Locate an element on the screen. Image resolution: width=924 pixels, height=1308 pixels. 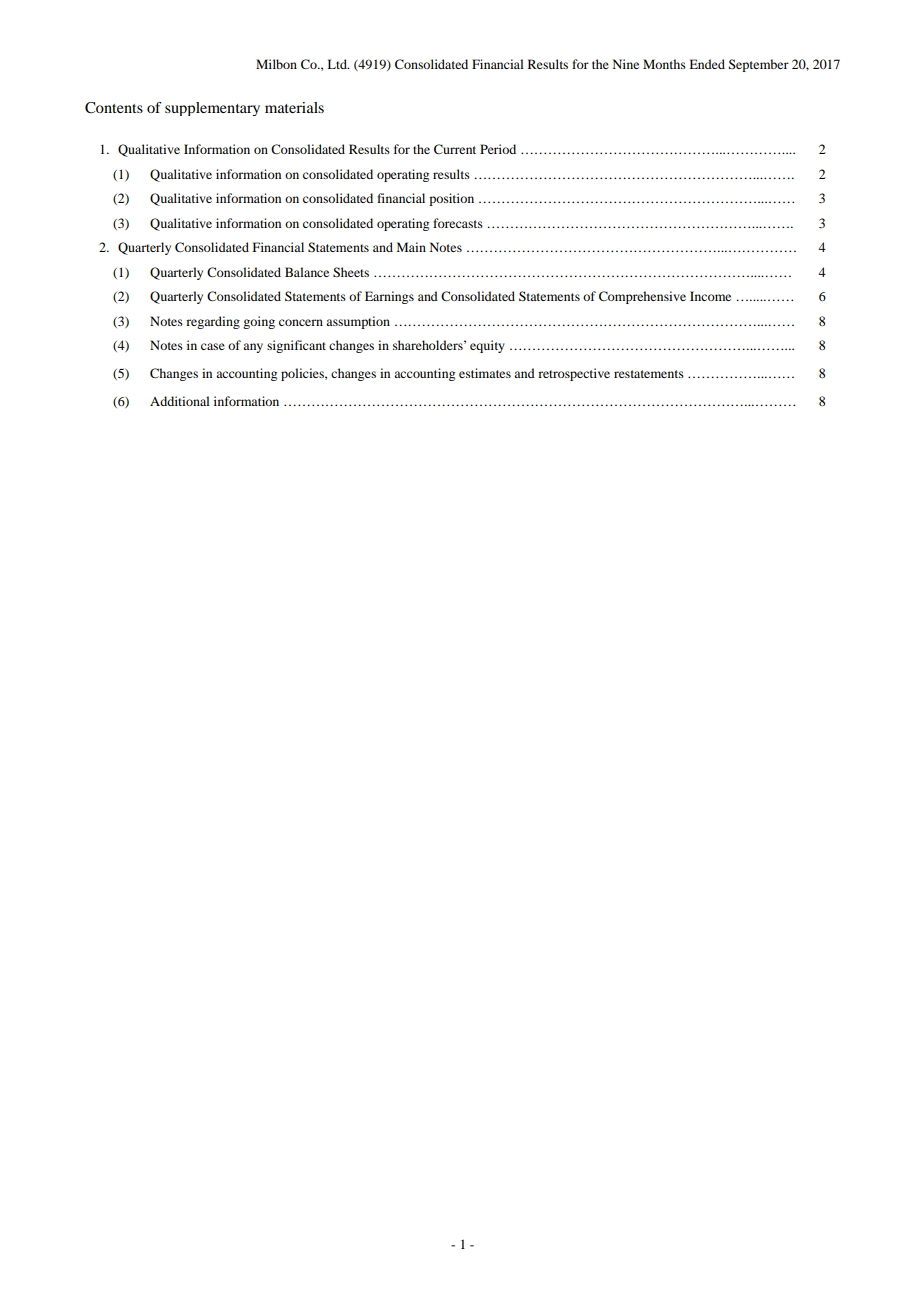
Ltd is located at coordinates (338, 64).
